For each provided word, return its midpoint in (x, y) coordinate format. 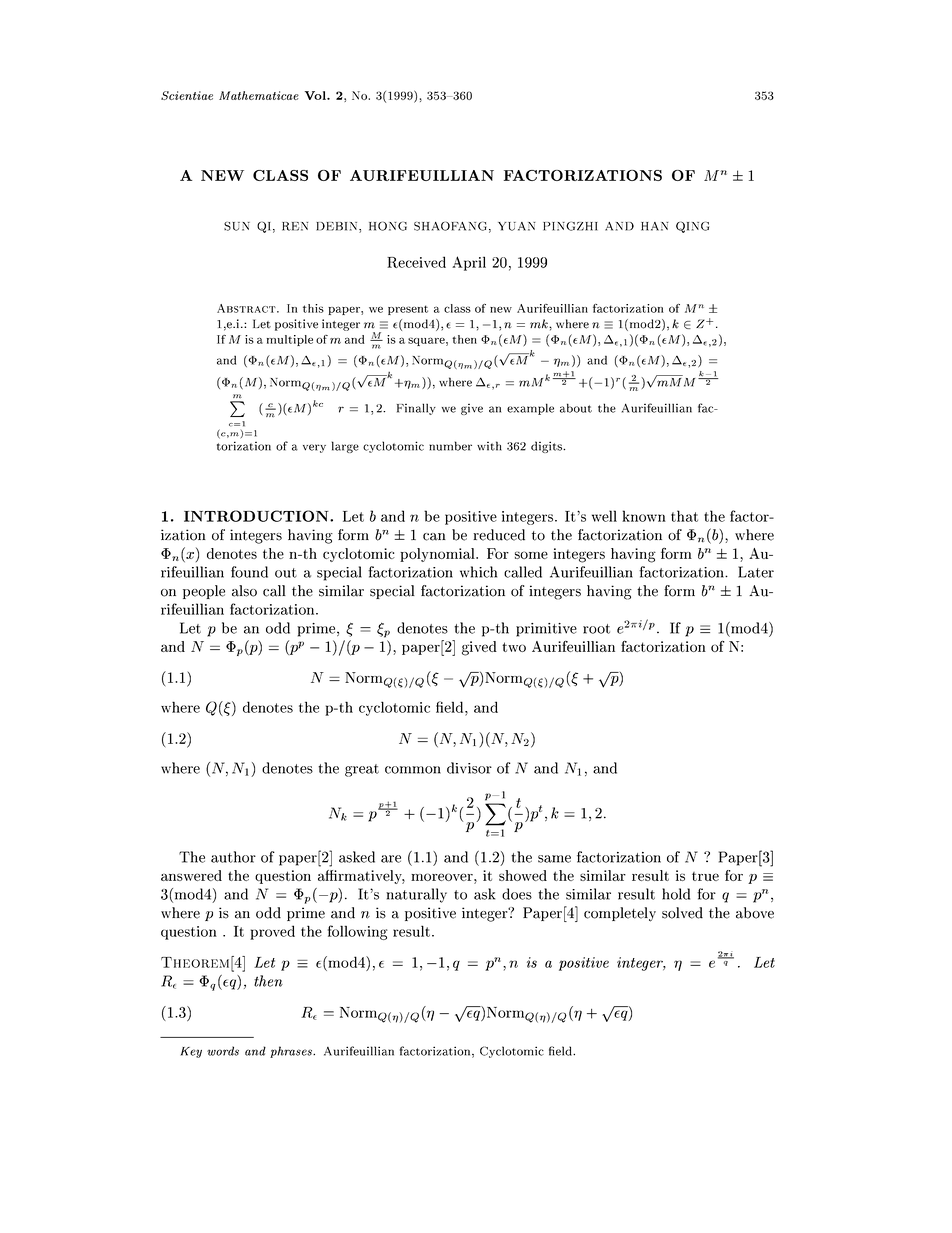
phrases (292, 1052)
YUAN (517, 226)
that (684, 516)
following (358, 932)
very (314, 448)
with (489, 446)
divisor (469, 768)
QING (692, 227)
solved (682, 913)
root (596, 629)
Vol (316, 95)
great (362, 770)
